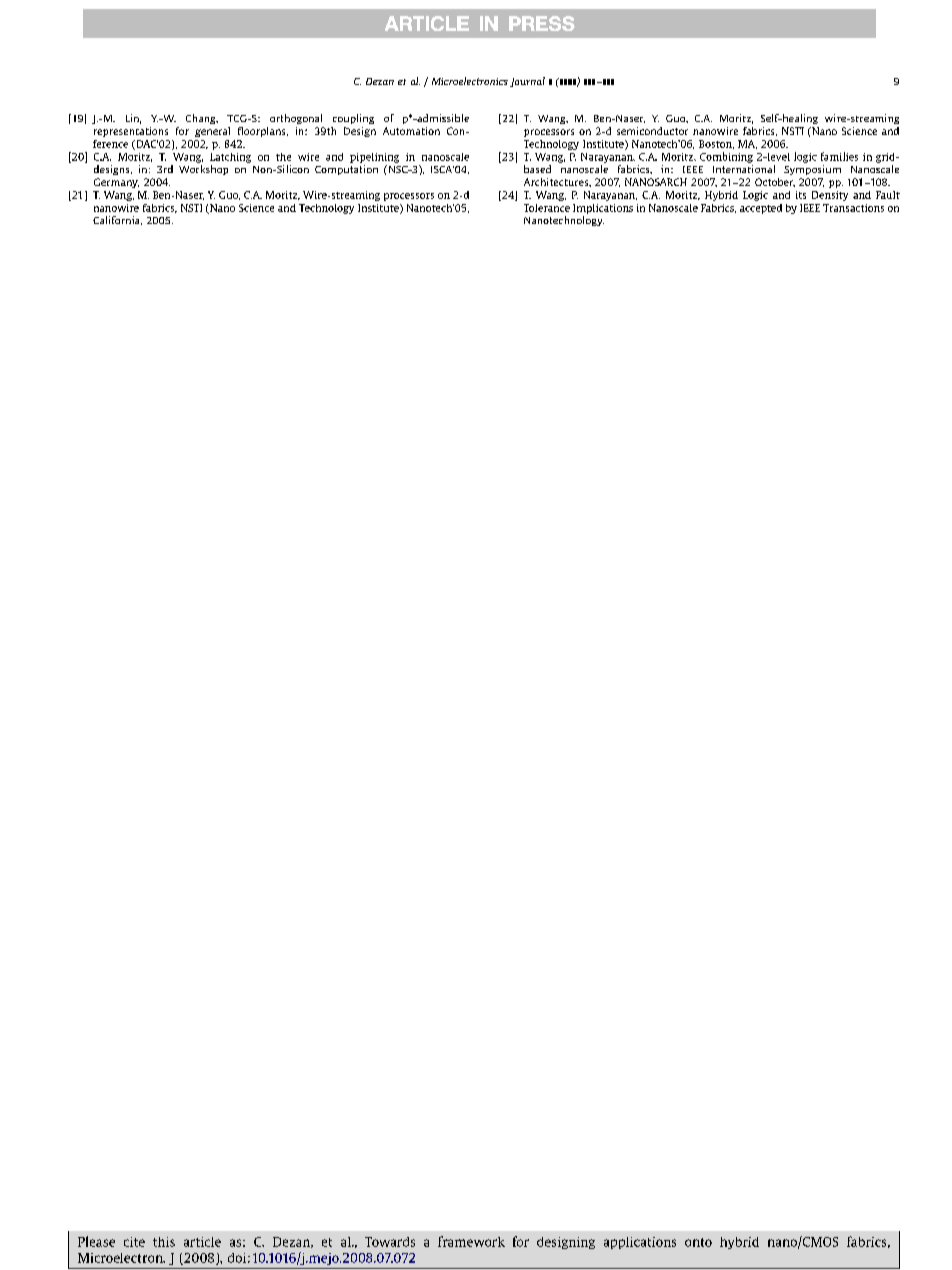  What do you see at coordinates (202, 119) in the page?
I see `Chang` at bounding box center [202, 119].
